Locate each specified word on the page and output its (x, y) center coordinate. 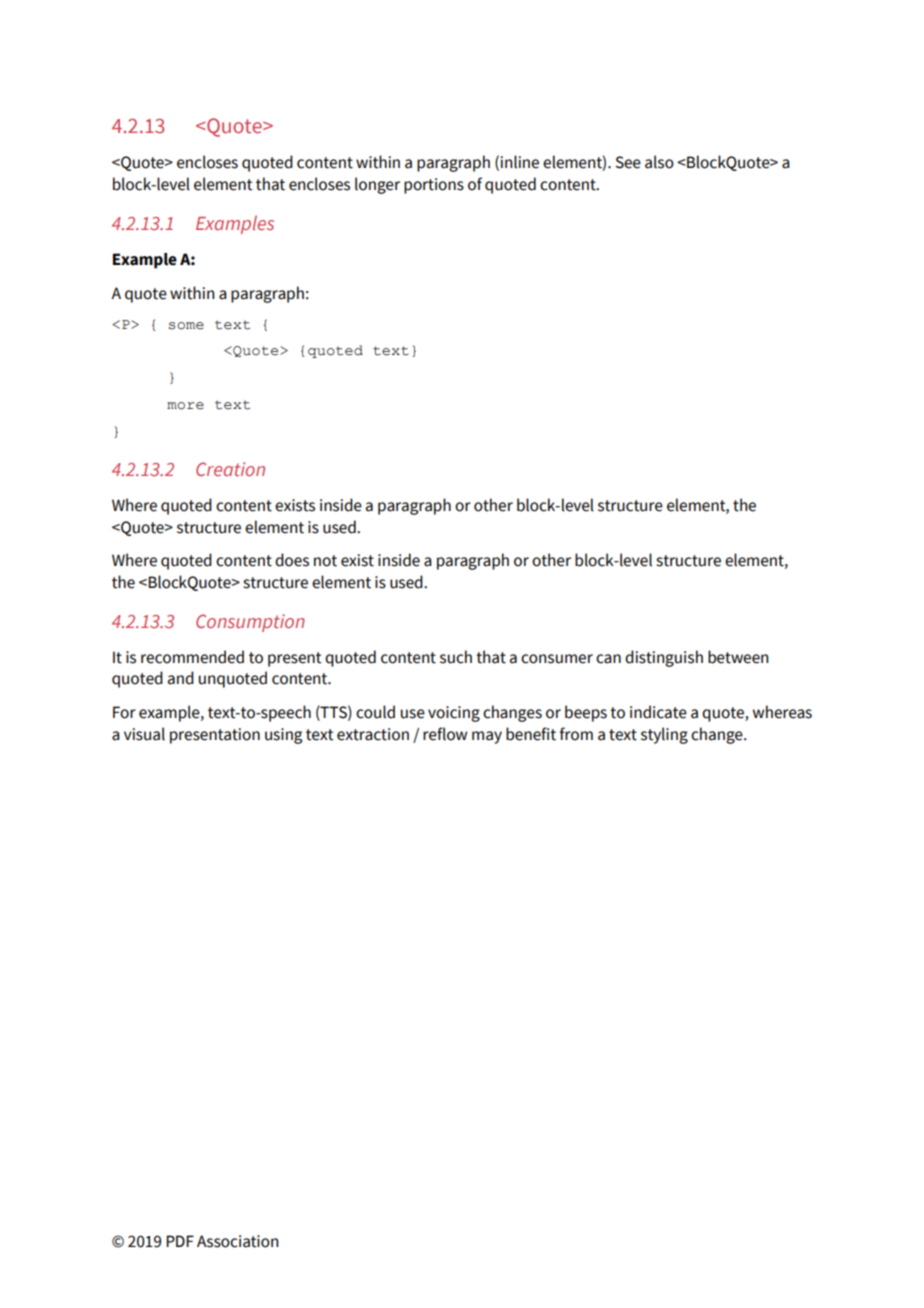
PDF (180, 1241)
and (181, 678)
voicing (454, 714)
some (186, 326)
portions (434, 186)
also (659, 162)
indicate (658, 712)
